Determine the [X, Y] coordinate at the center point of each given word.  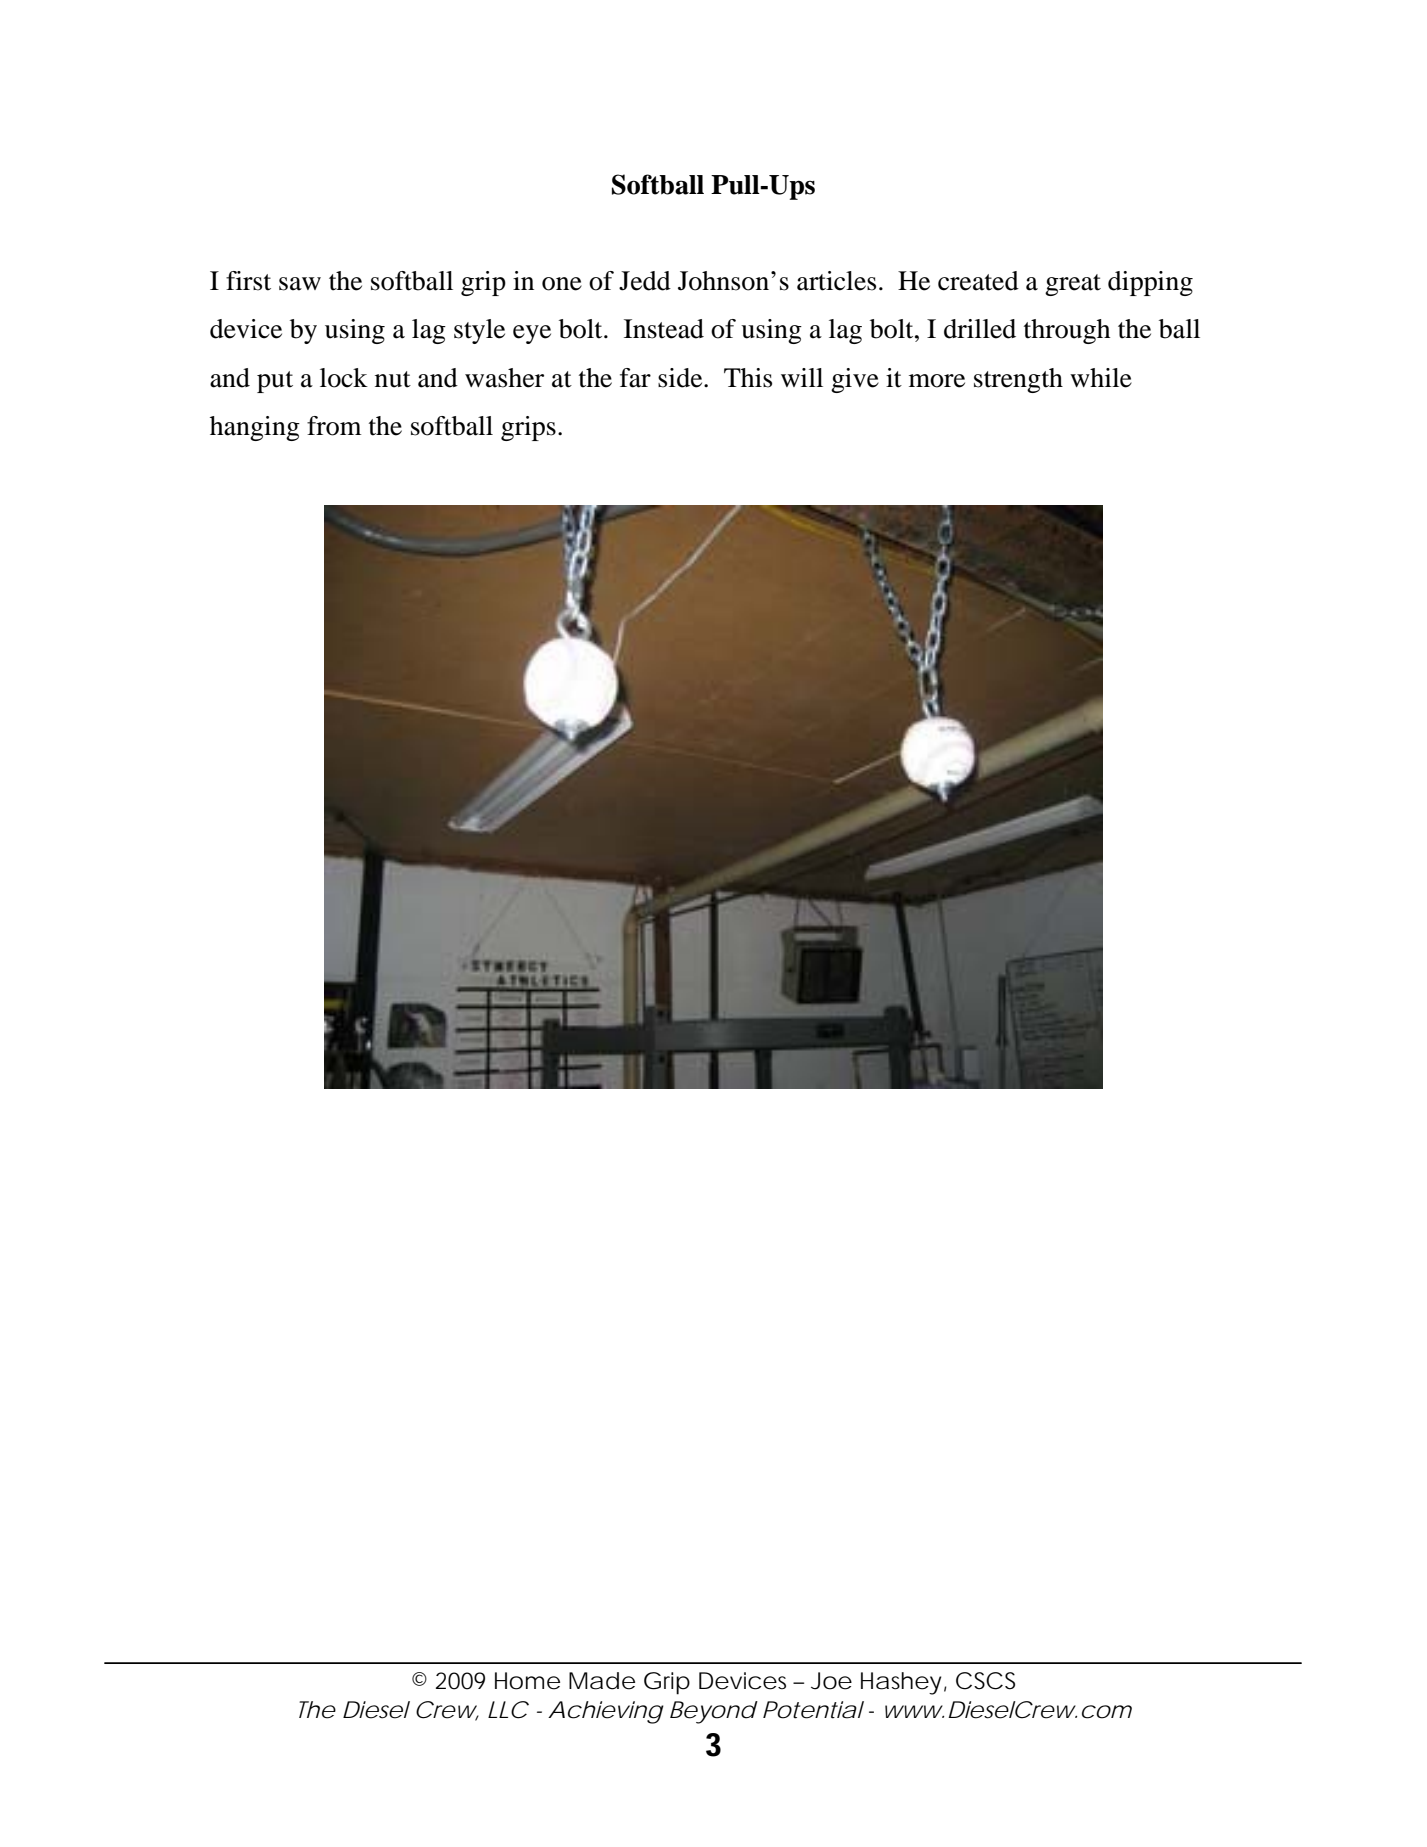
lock [344, 378]
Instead [664, 329]
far [635, 378]
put [275, 382]
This [748, 378]
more [937, 381]
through [1067, 331]
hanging [255, 428]
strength [1018, 380]
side [681, 378]
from [334, 426]
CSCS [985, 1681]
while [1101, 378]
